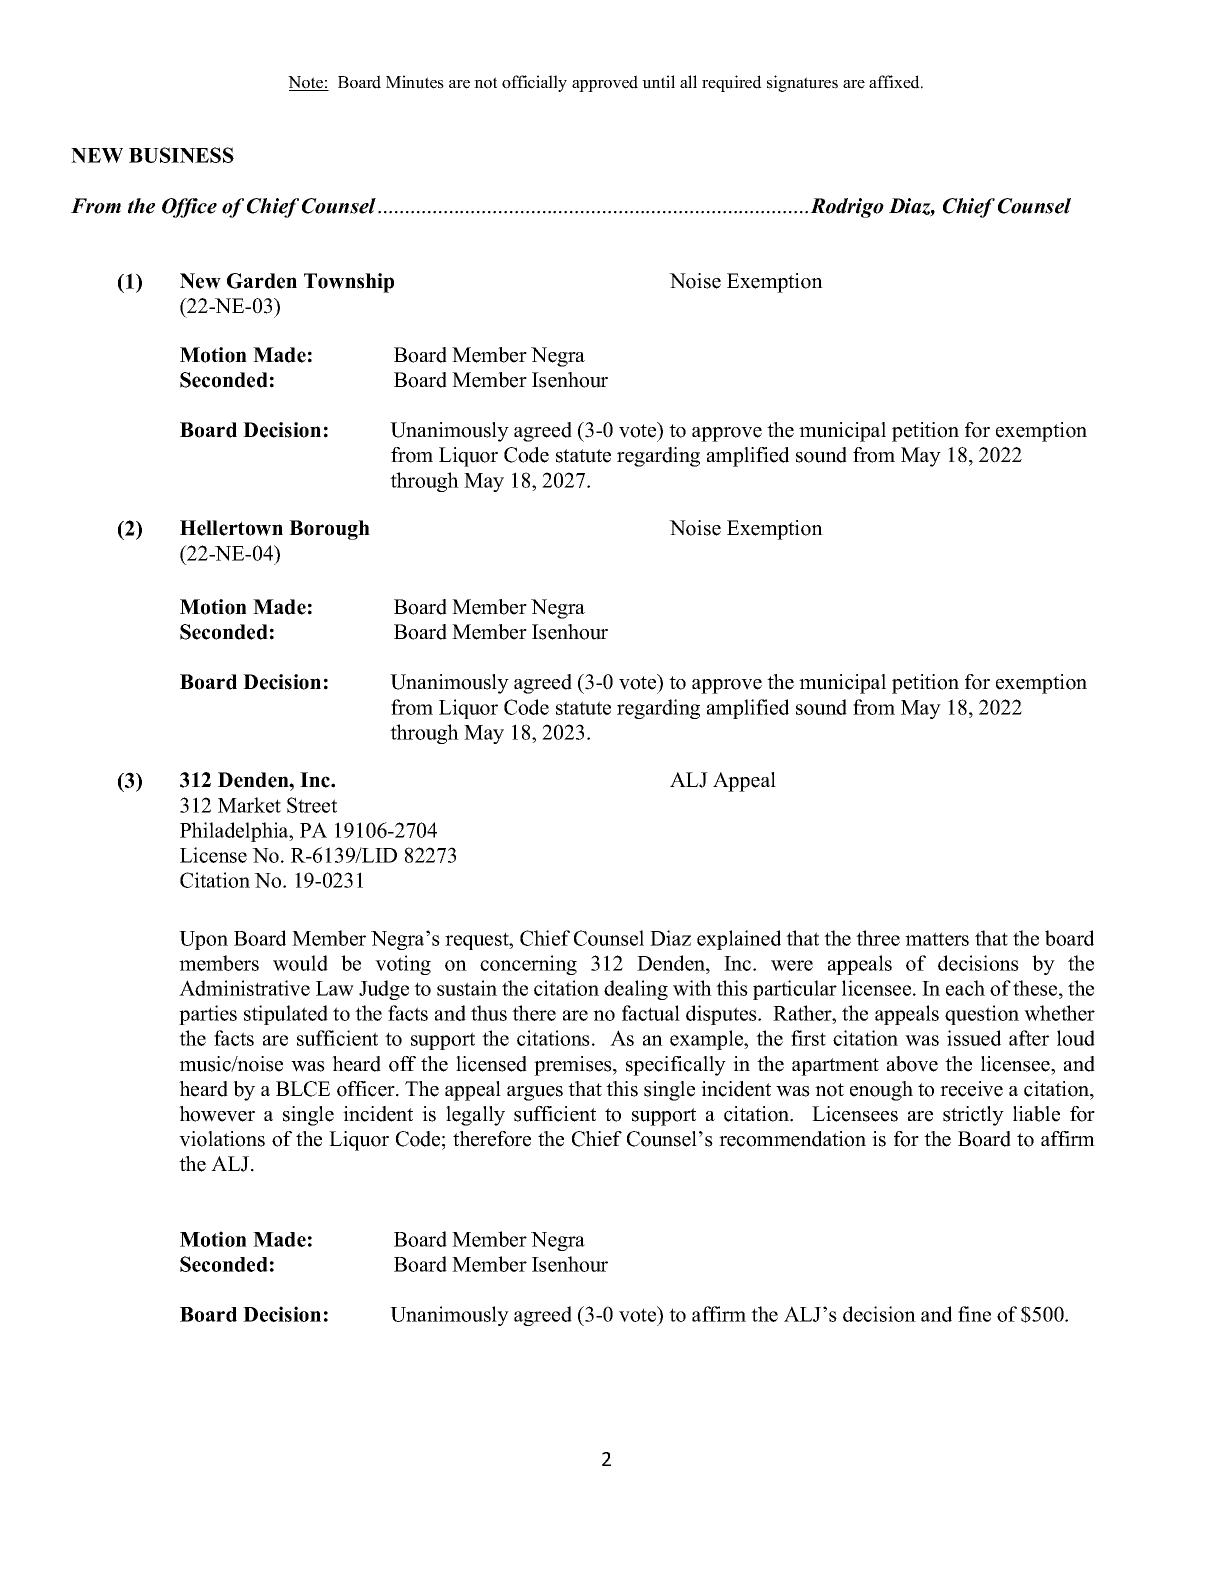  What do you see at coordinates (312, 805) in the screenshot?
I see `Street` at bounding box center [312, 805].
